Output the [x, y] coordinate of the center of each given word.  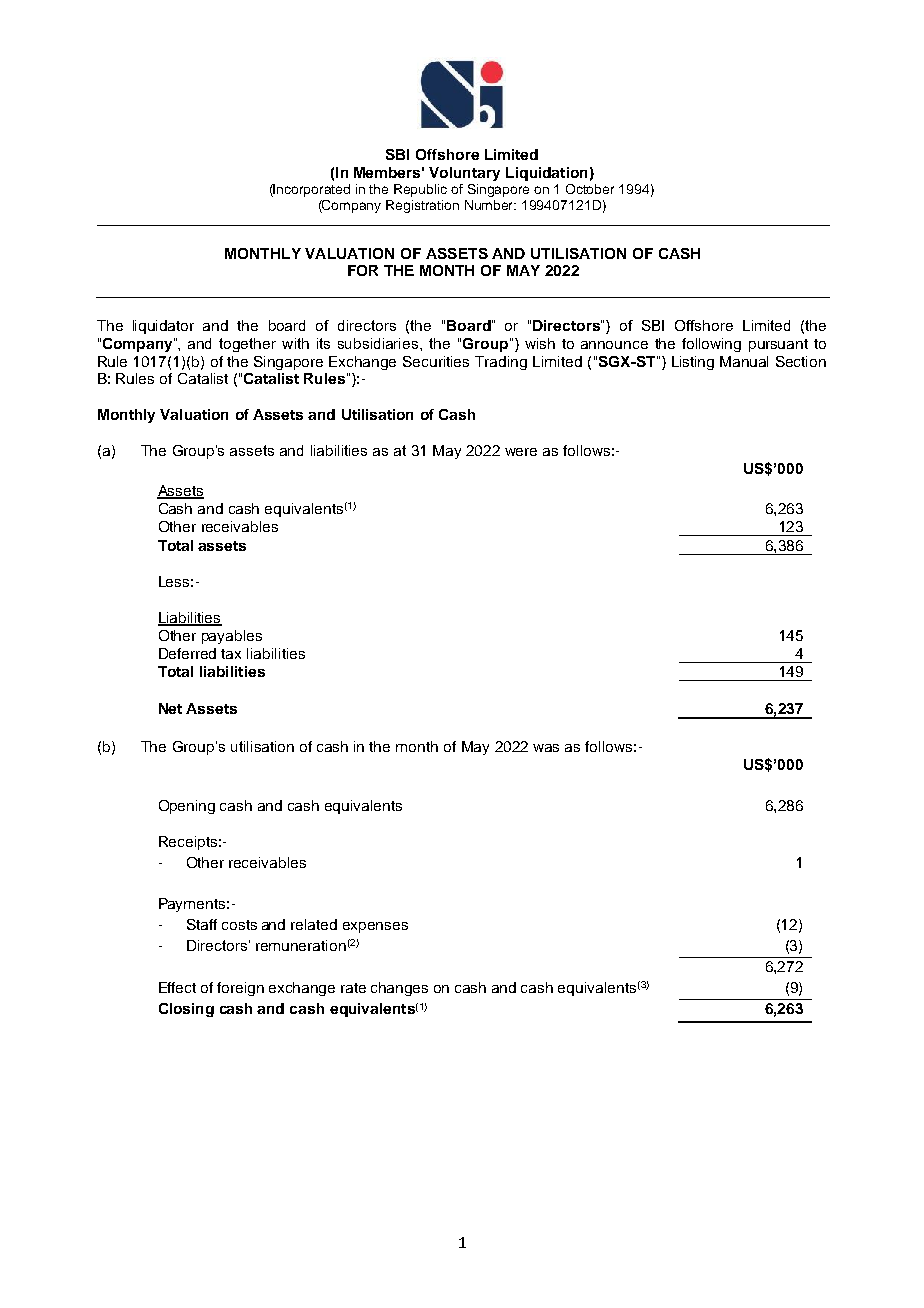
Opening [187, 807]
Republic [420, 190]
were [521, 452]
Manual [744, 361]
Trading [501, 363]
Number [490, 205]
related [314, 924]
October [590, 189]
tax [231, 654]
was [546, 748]
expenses [375, 927]
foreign [240, 989]
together [247, 345]
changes [399, 989]
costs [239, 925]
